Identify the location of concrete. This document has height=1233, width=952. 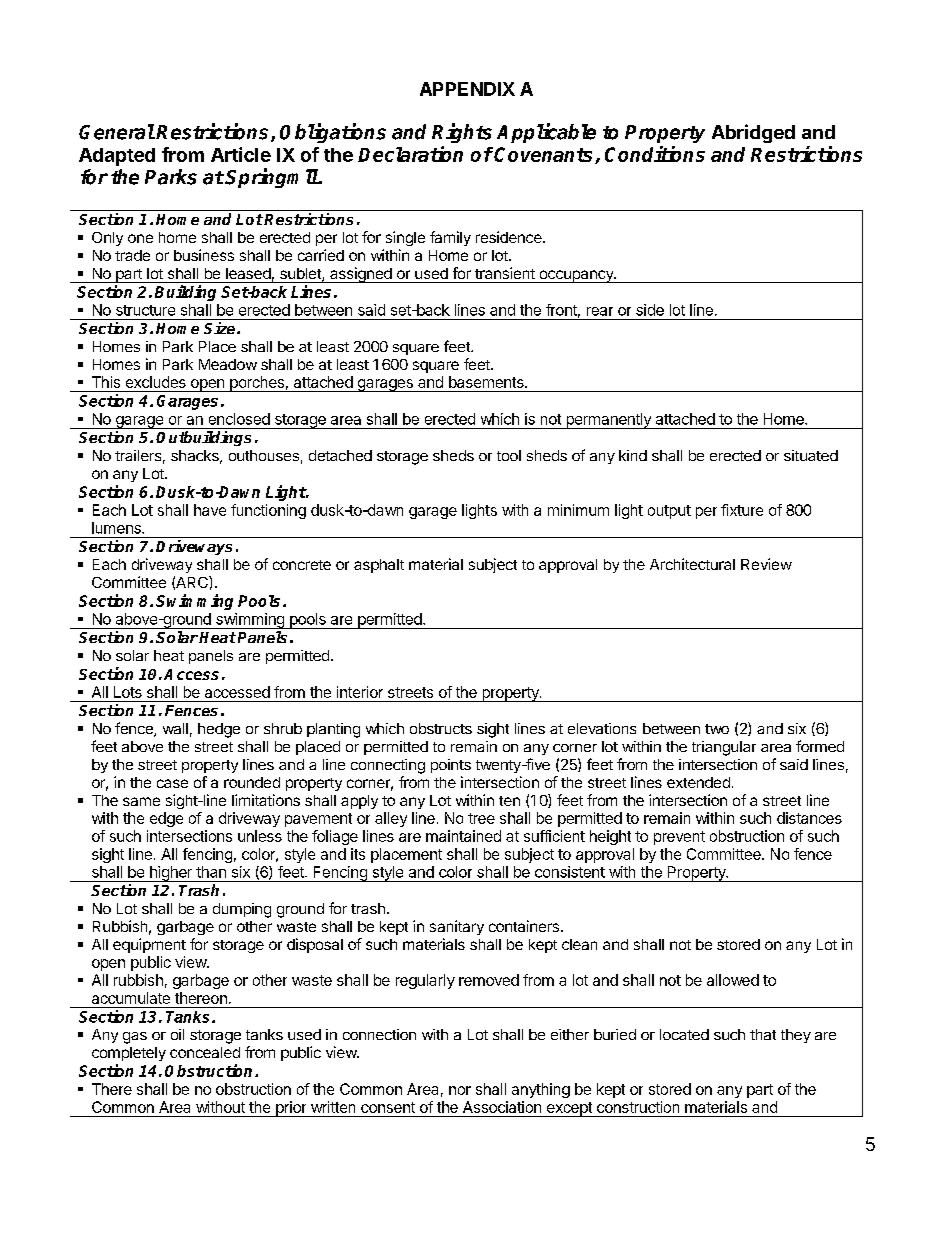
(302, 565).
